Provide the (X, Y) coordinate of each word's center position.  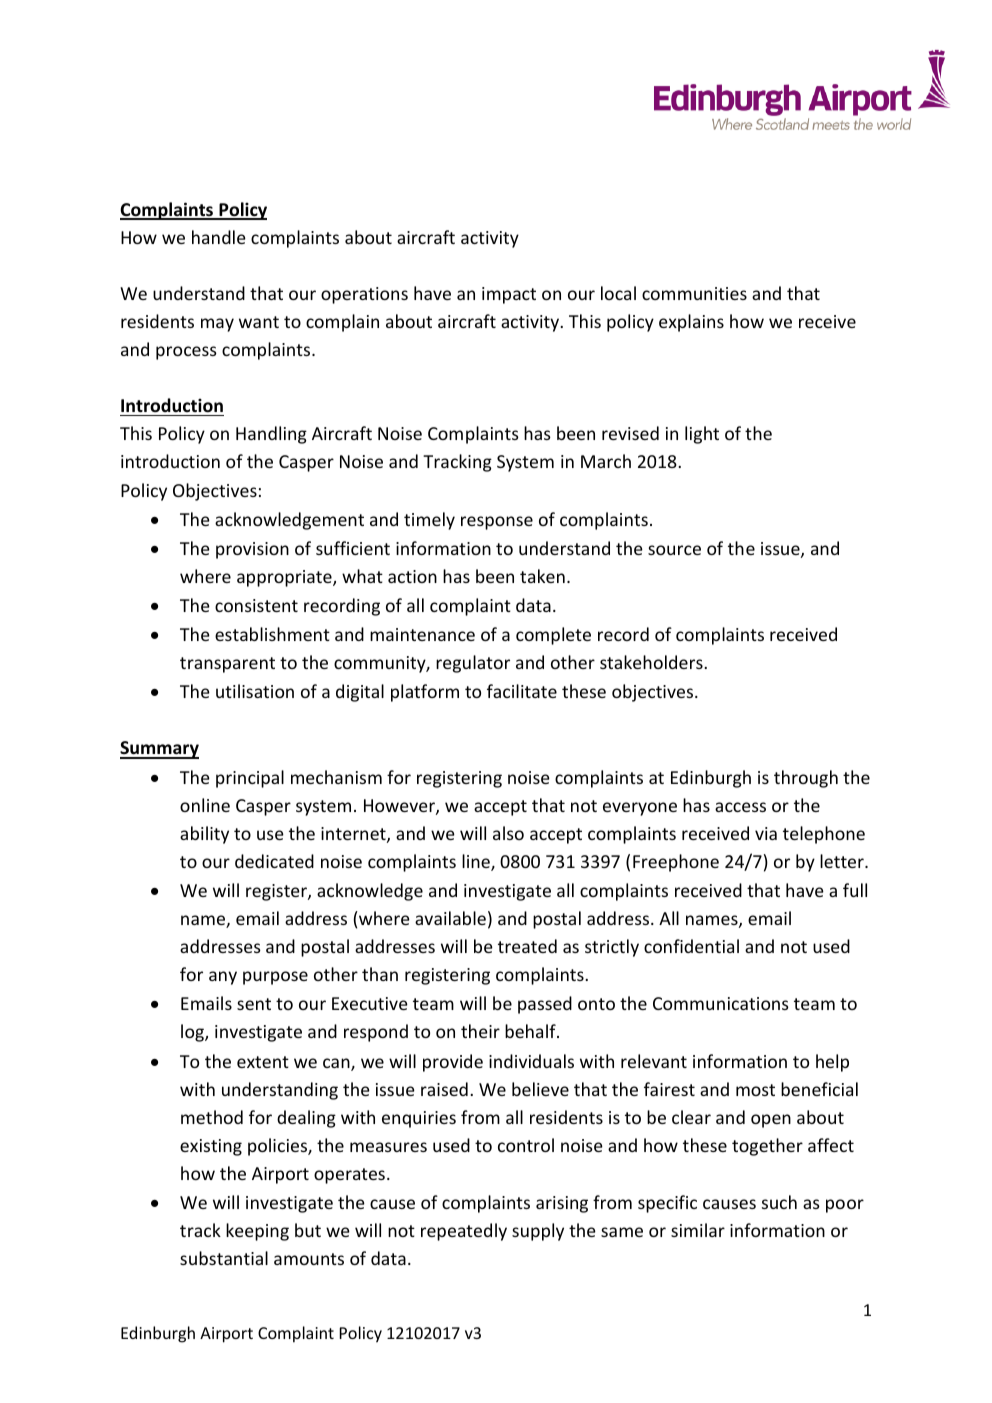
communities (694, 293)
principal (250, 779)
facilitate (522, 691)
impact (509, 295)
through (806, 779)
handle (219, 237)
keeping (257, 1232)
